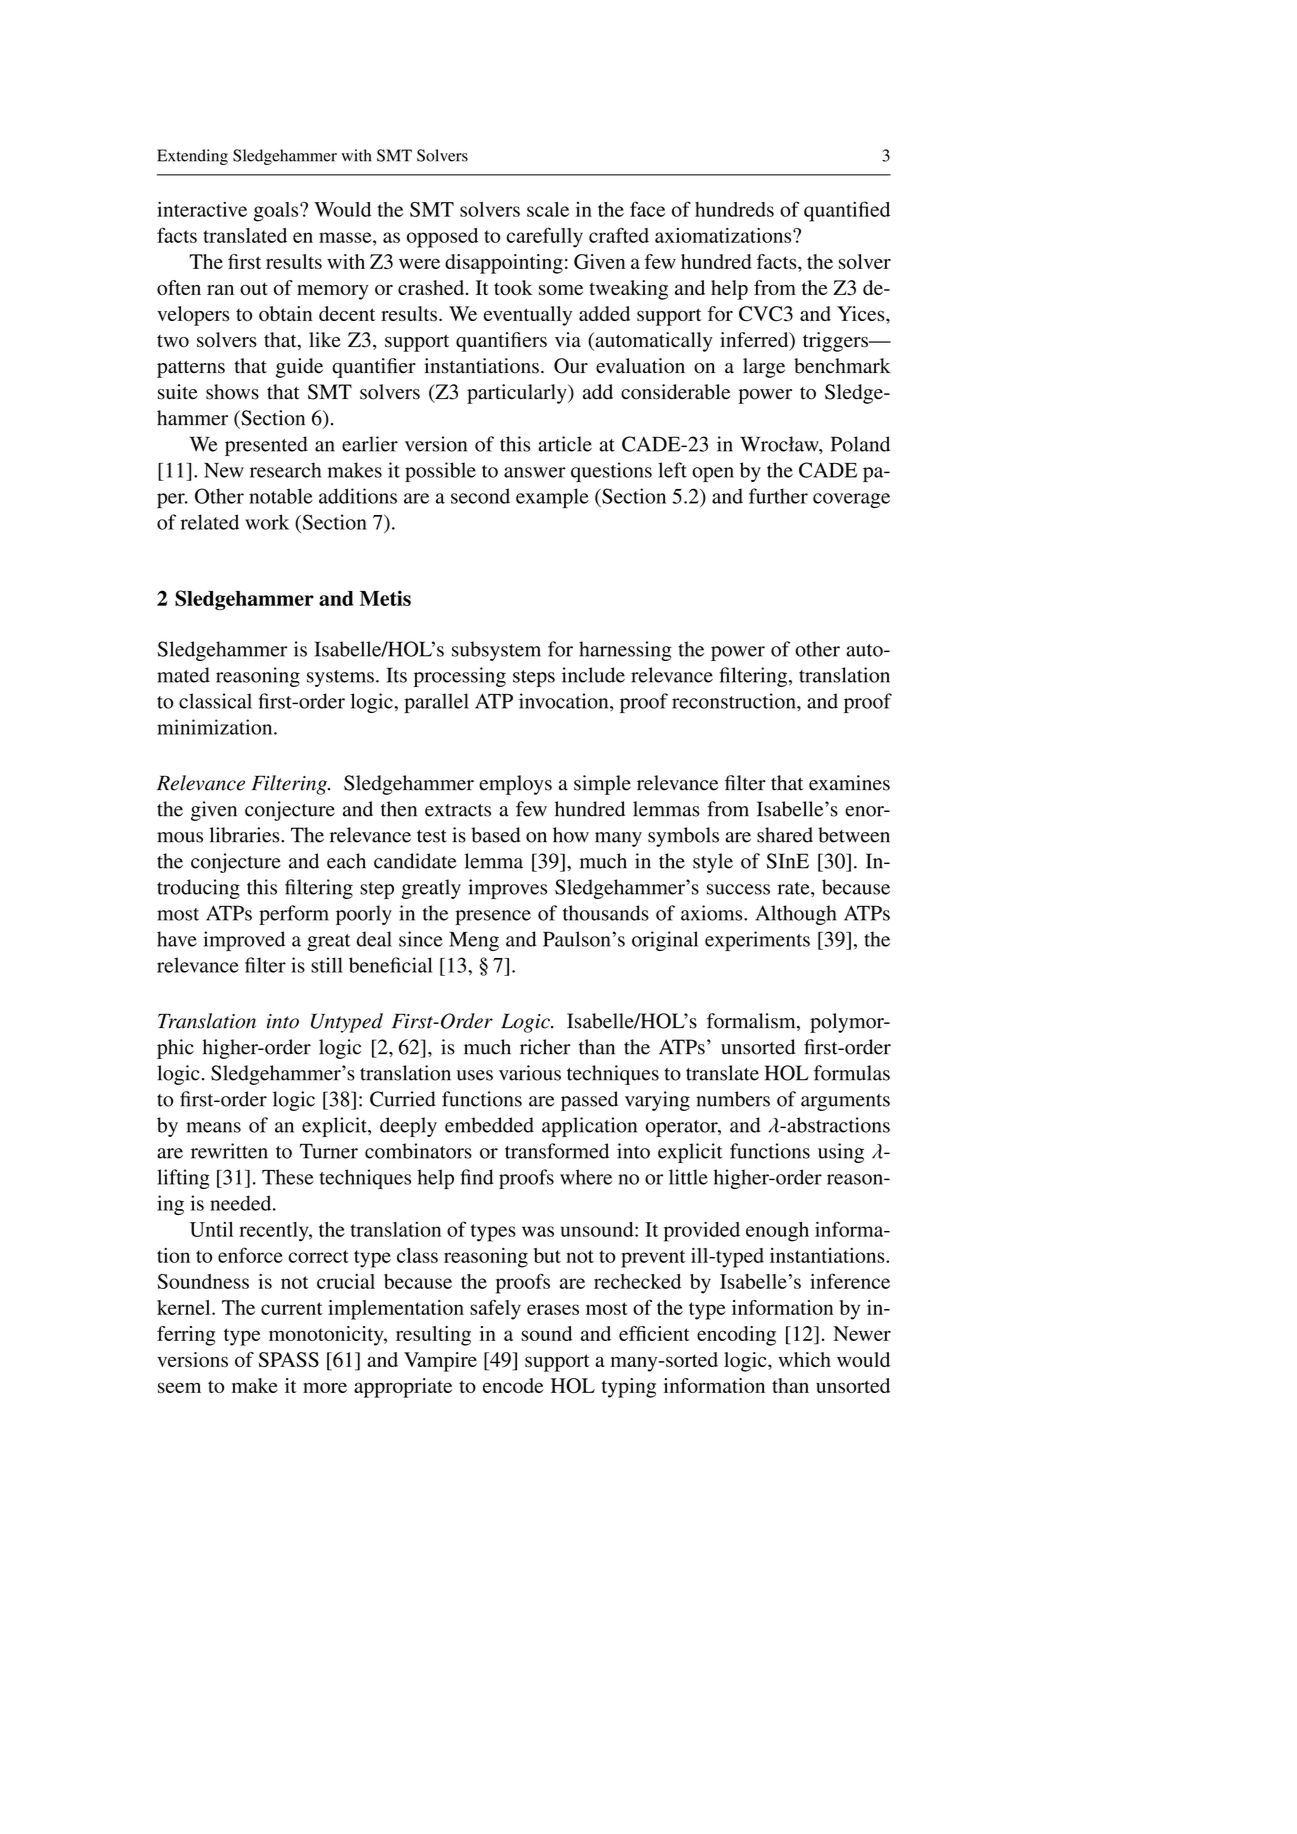 The height and width of the document is (1834, 1297). What do you see at coordinates (281, 496) in the document?
I see `notable` at bounding box center [281, 496].
